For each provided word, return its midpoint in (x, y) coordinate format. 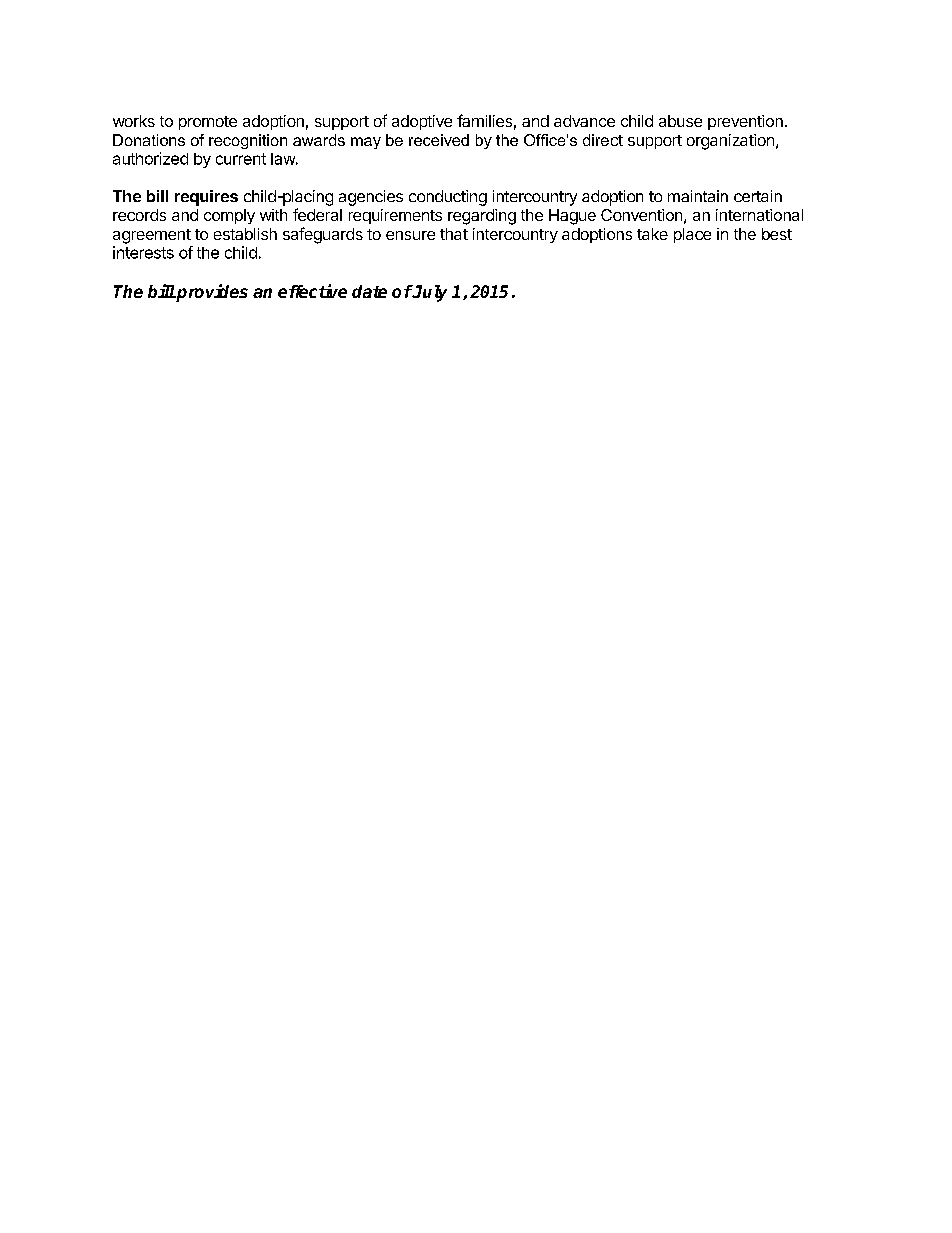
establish (245, 234)
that (454, 234)
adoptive (422, 122)
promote (208, 123)
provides (211, 293)
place (692, 235)
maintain (698, 196)
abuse (680, 121)
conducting (448, 198)
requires (206, 198)
